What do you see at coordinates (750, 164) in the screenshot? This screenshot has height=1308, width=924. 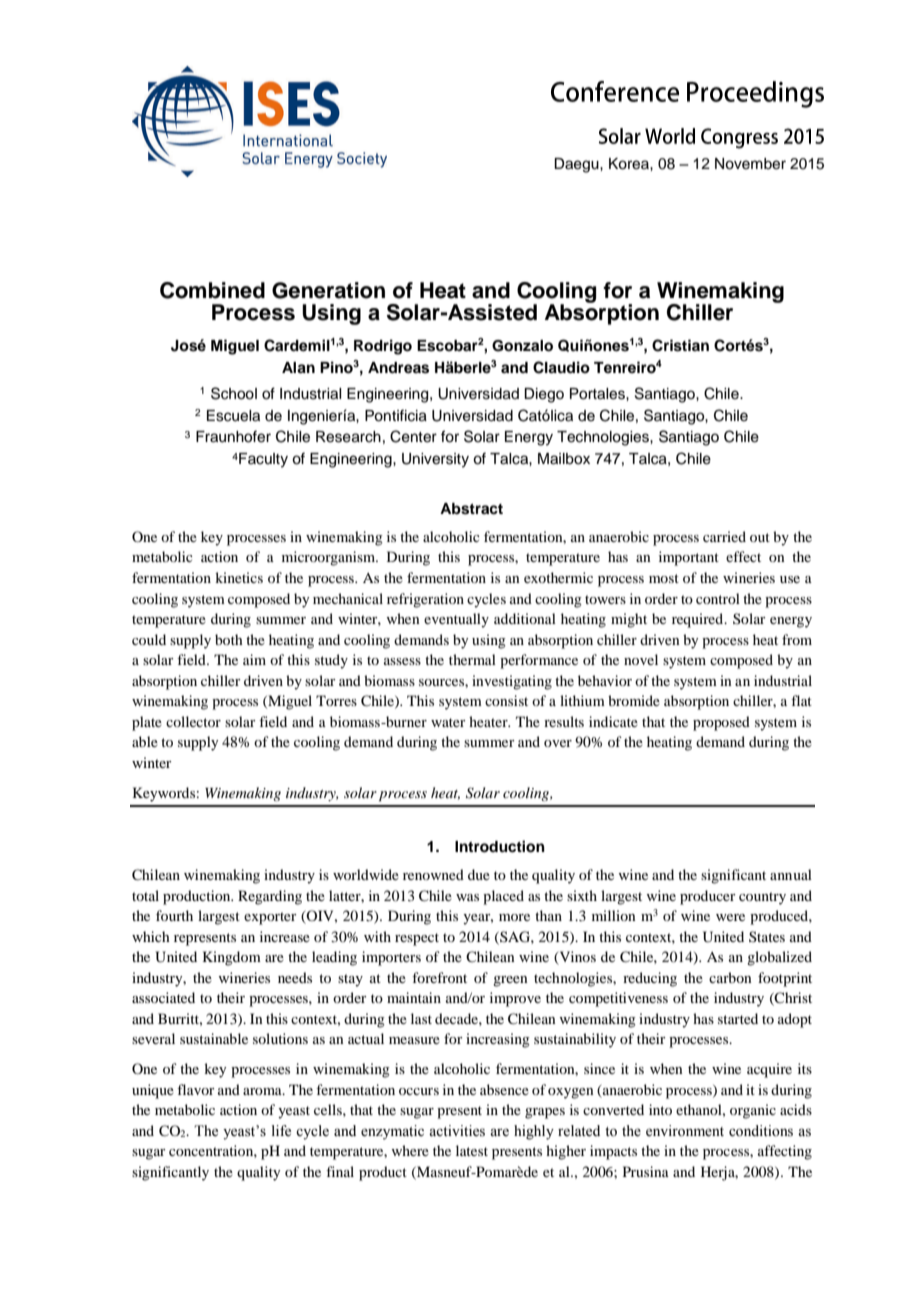 I see `November` at bounding box center [750, 164].
